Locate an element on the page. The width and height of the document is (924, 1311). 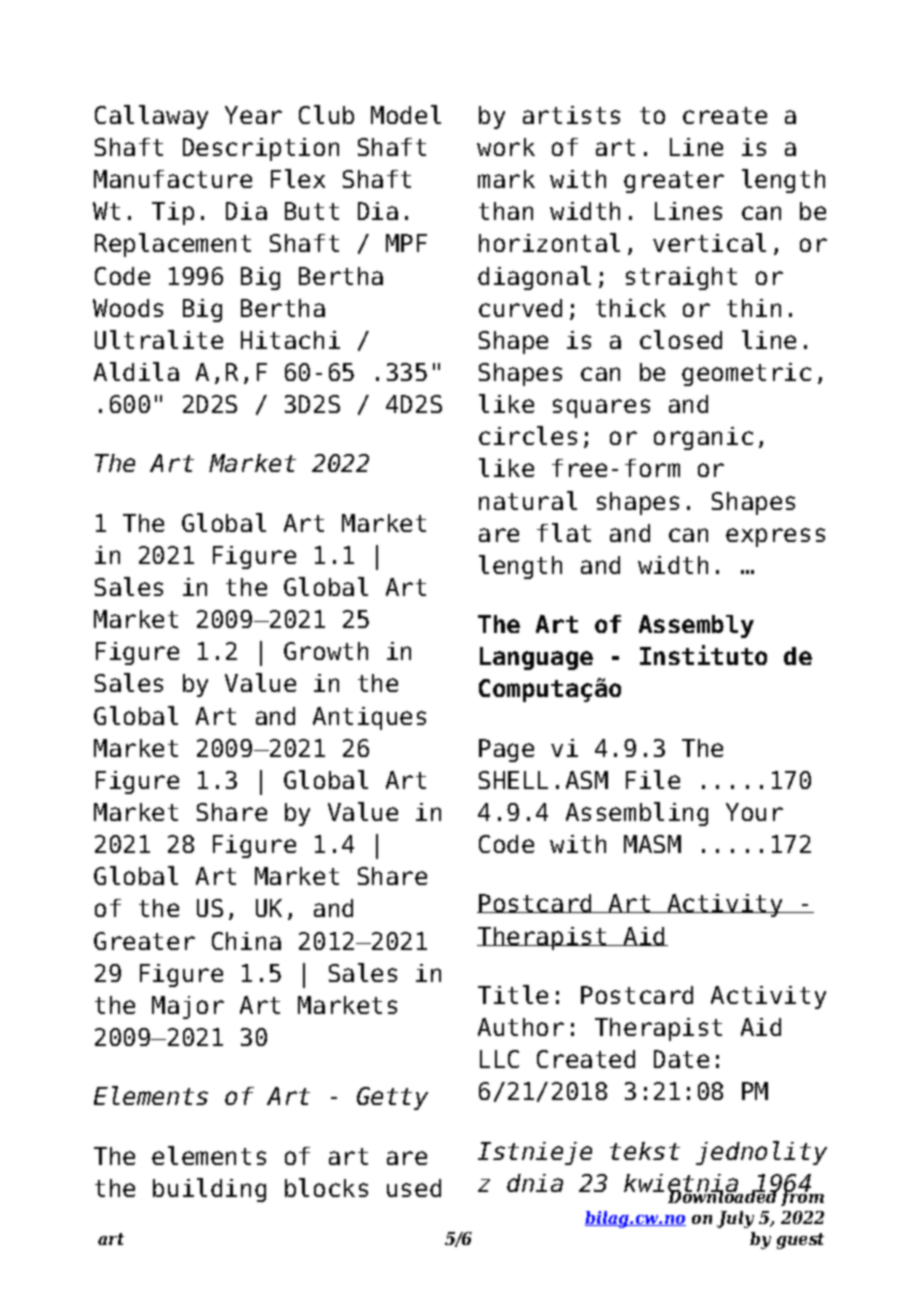
Hitachi is located at coordinates (290, 340).
